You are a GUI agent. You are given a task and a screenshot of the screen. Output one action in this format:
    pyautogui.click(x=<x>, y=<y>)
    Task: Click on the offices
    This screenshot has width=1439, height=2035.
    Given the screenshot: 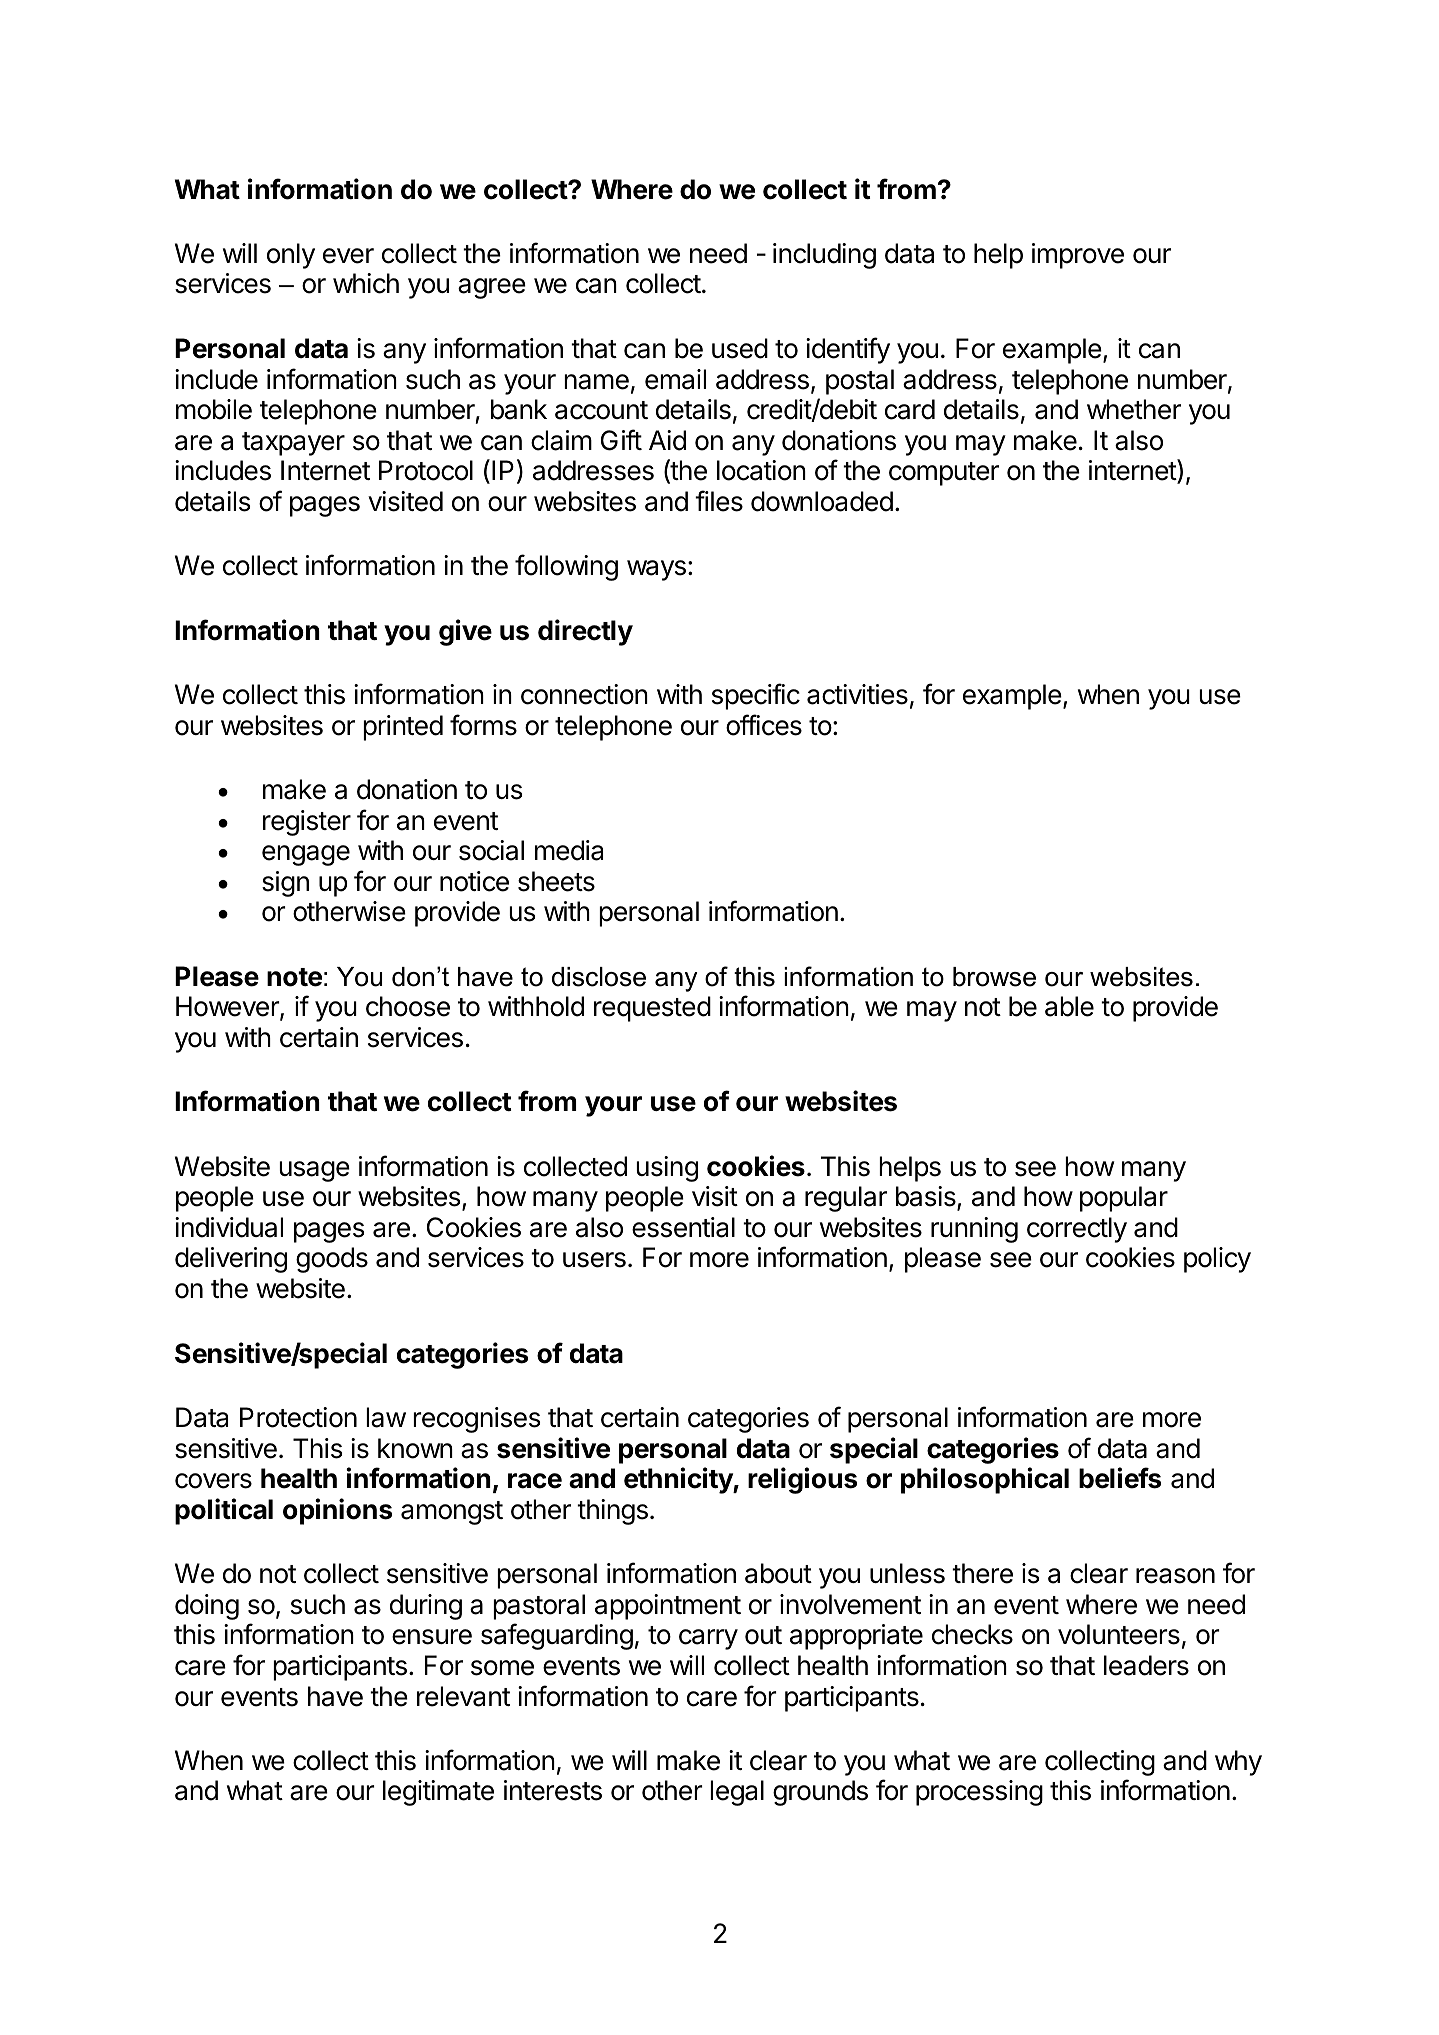 What is the action you would take?
    pyautogui.click(x=764, y=725)
